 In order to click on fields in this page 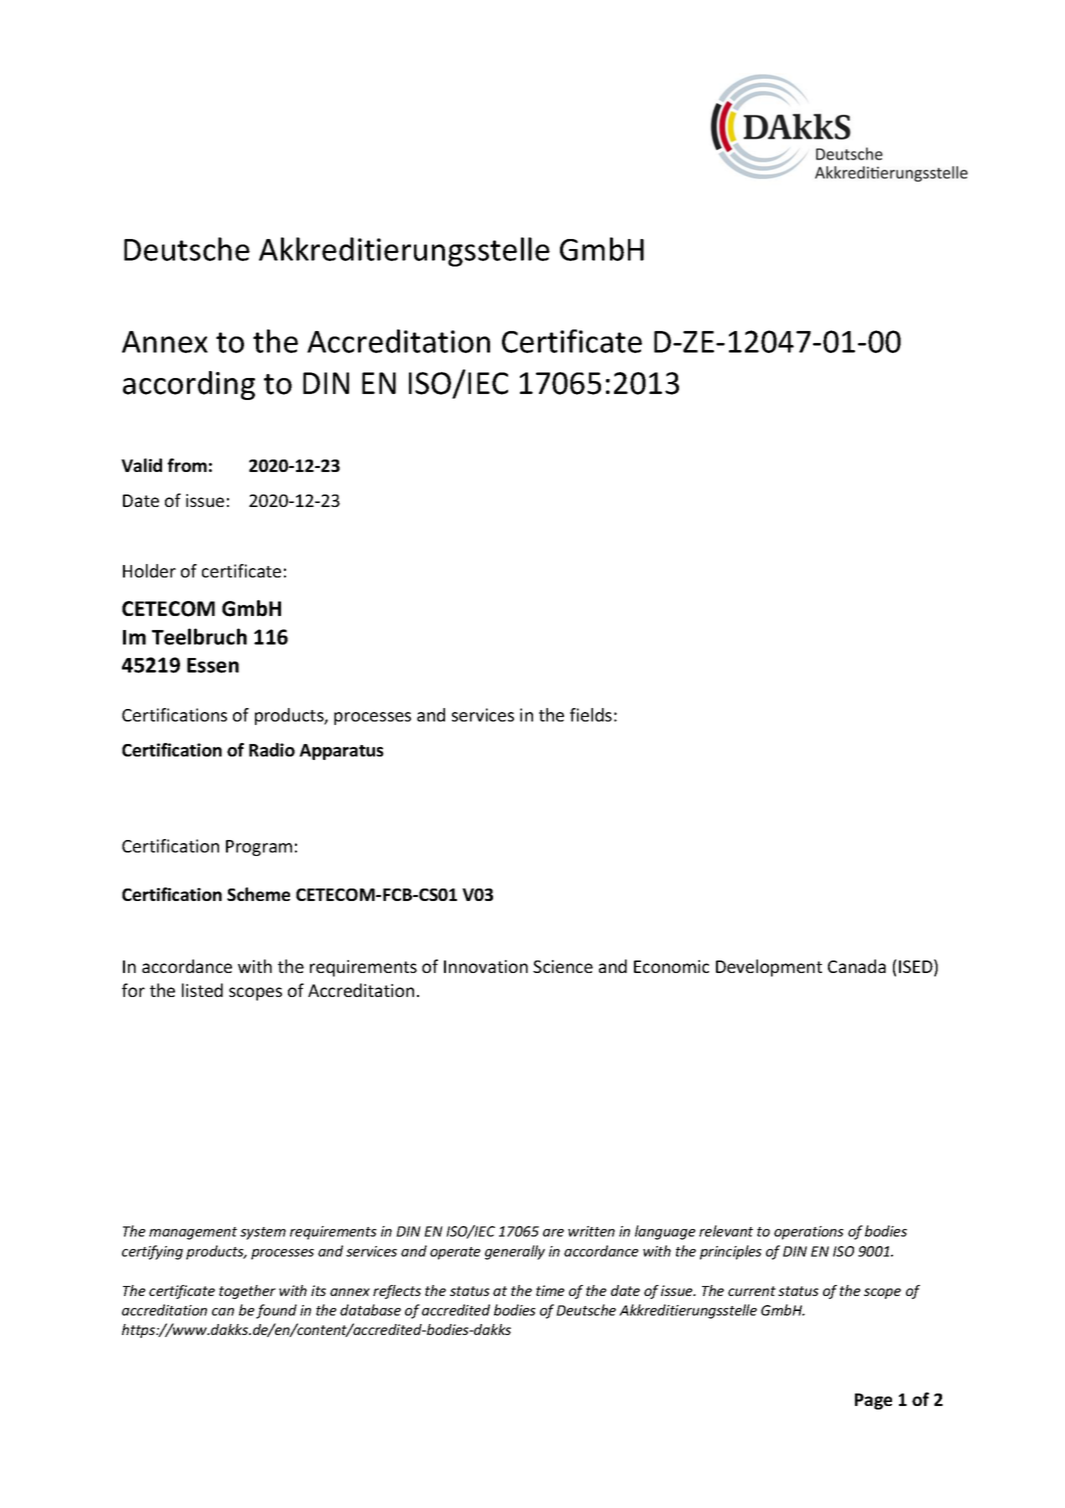, I will do `click(591, 715)`.
